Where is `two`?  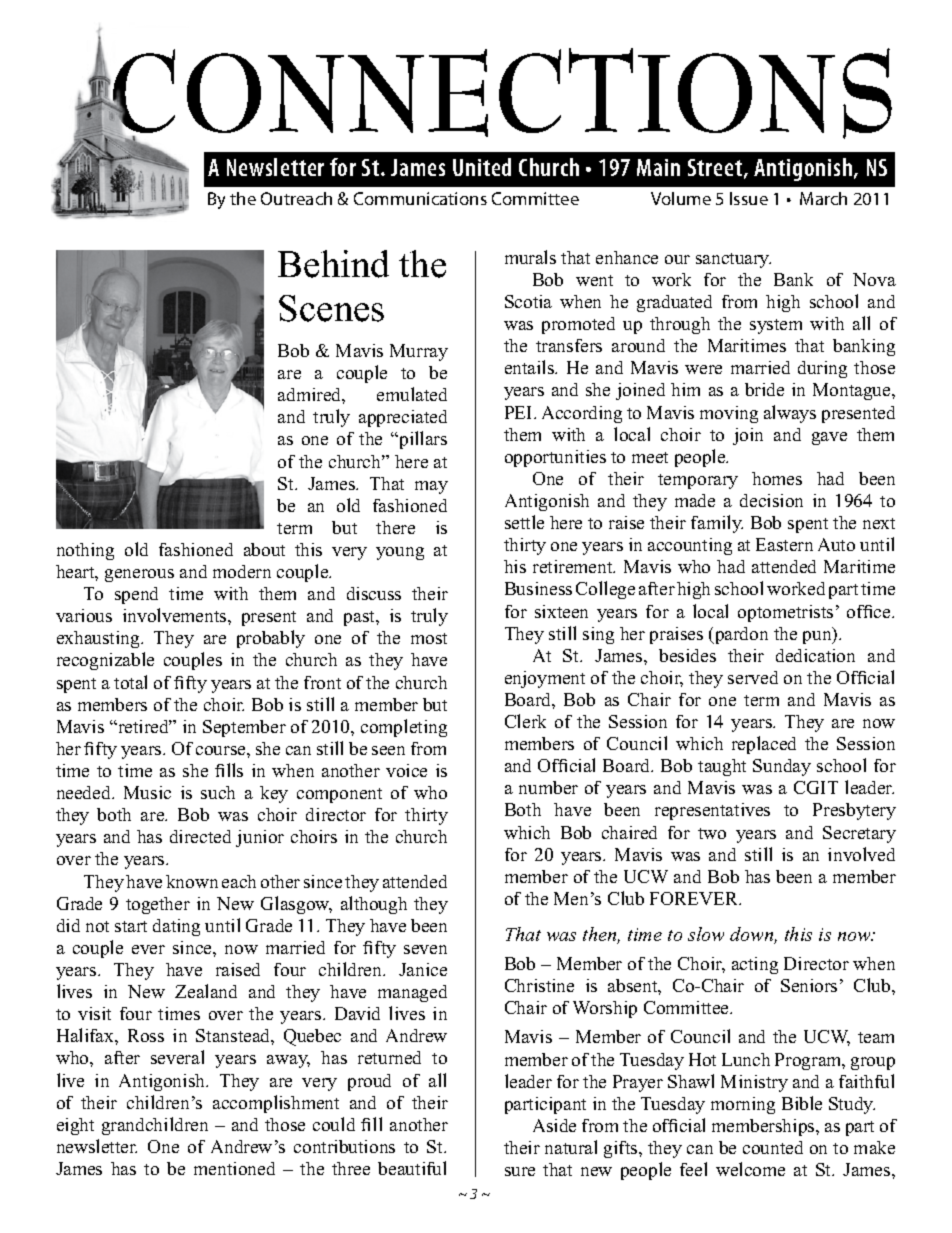 two is located at coordinates (712, 833).
